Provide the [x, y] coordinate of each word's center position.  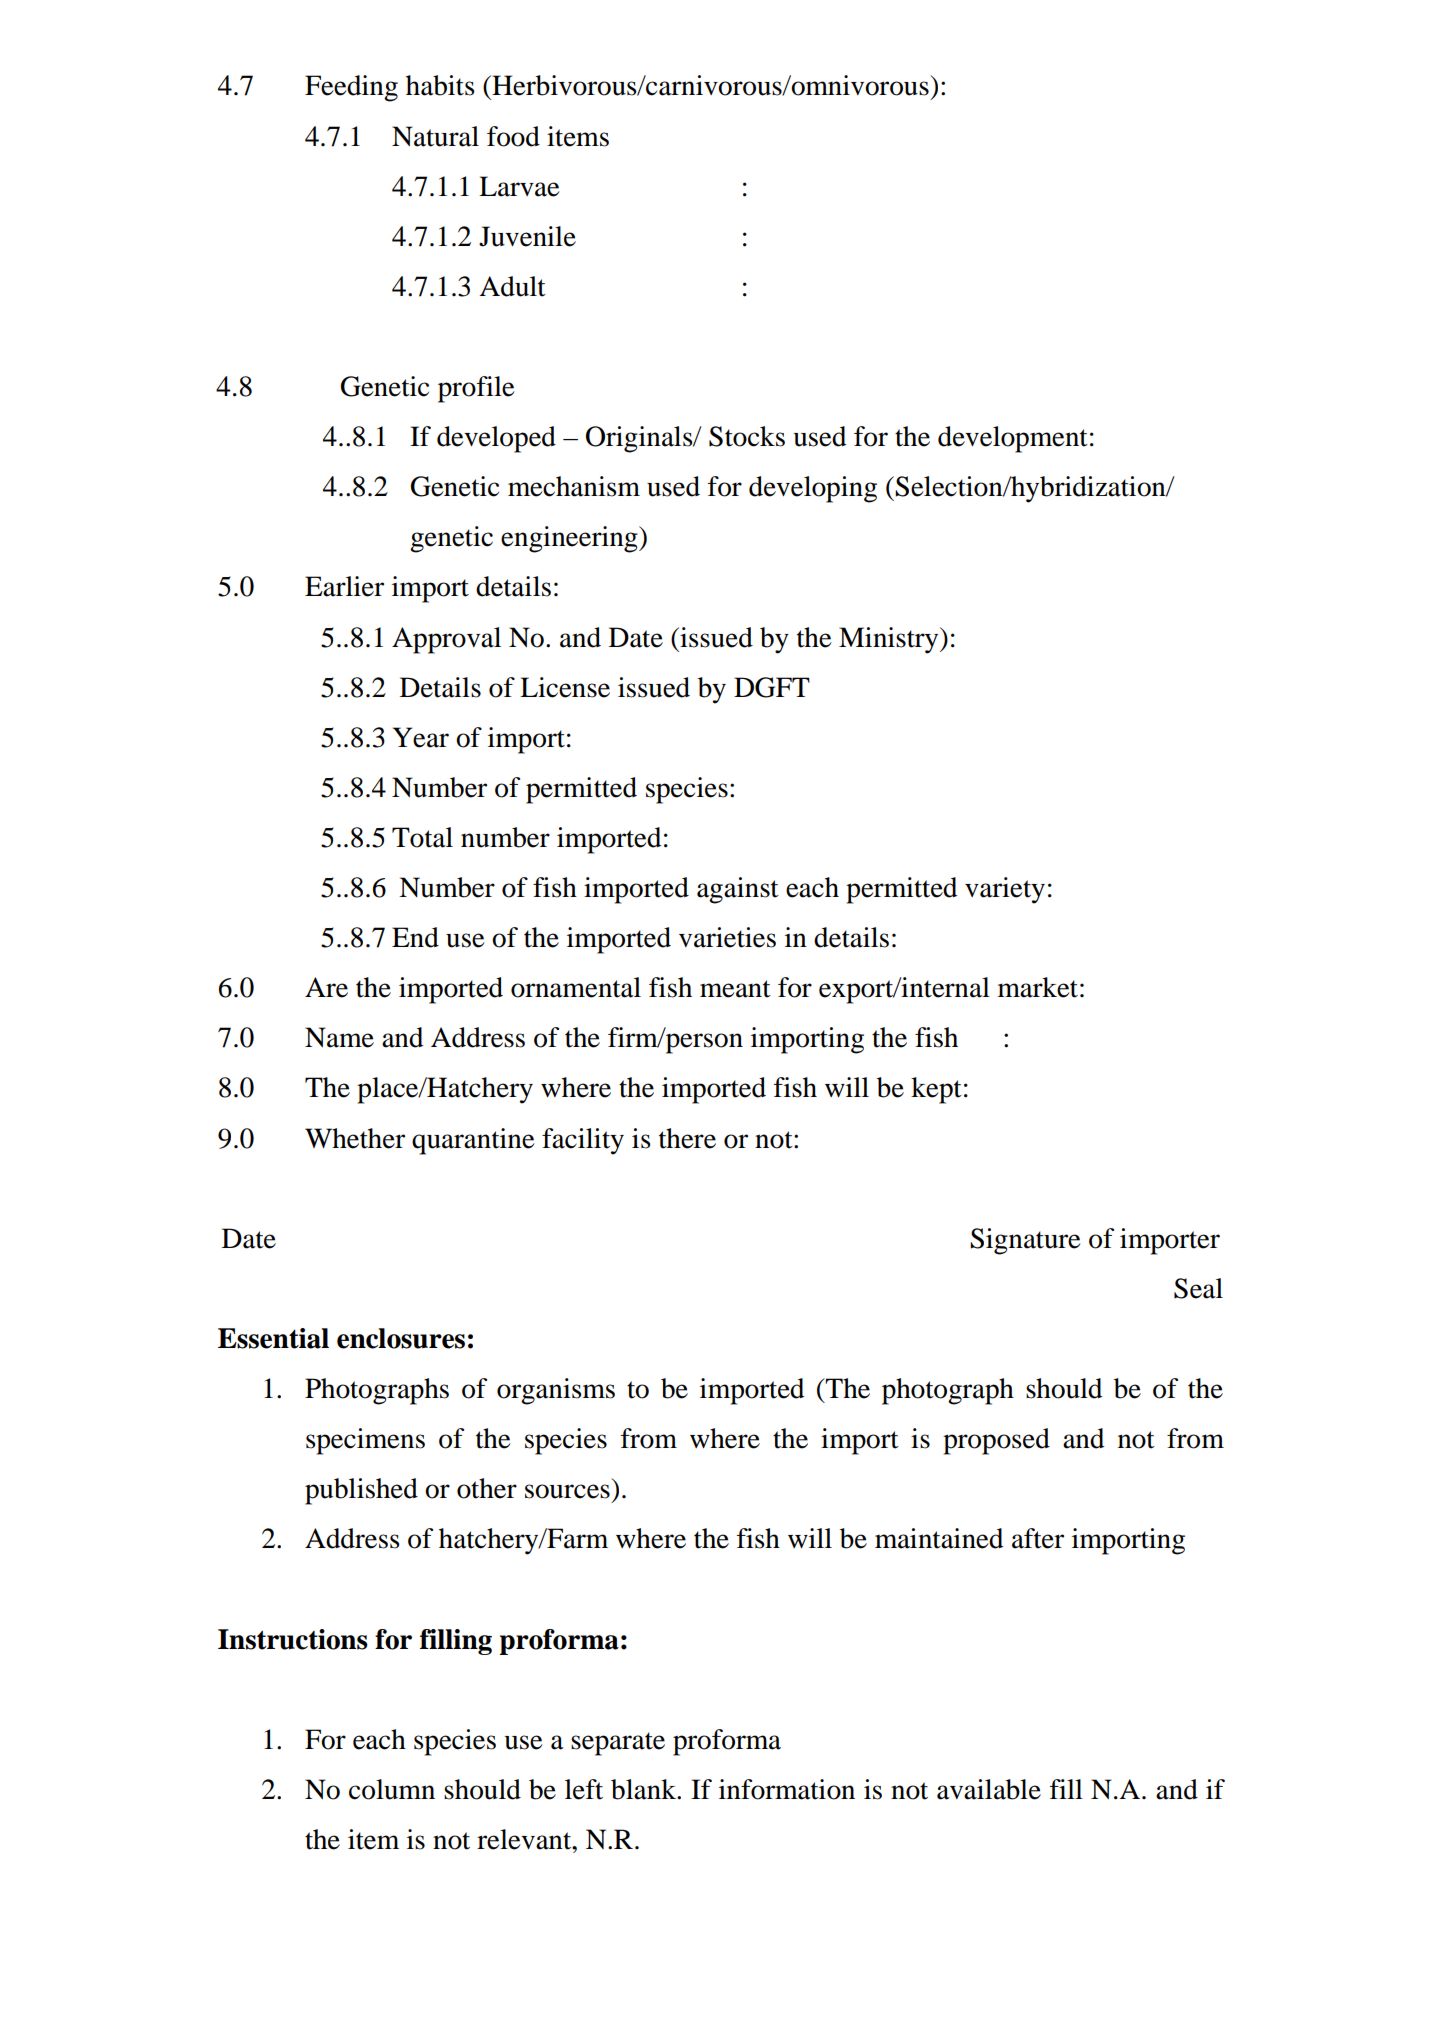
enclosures [401, 1338]
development [1013, 439]
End [415, 937]
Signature [1025, 1241]
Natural [435, 136]
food [513, 136]
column [392, 1789]
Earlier [344, 586]
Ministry [890, 640]
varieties [727, 937]
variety [1005, 890]
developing [813, 489]
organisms [556, 1391]
